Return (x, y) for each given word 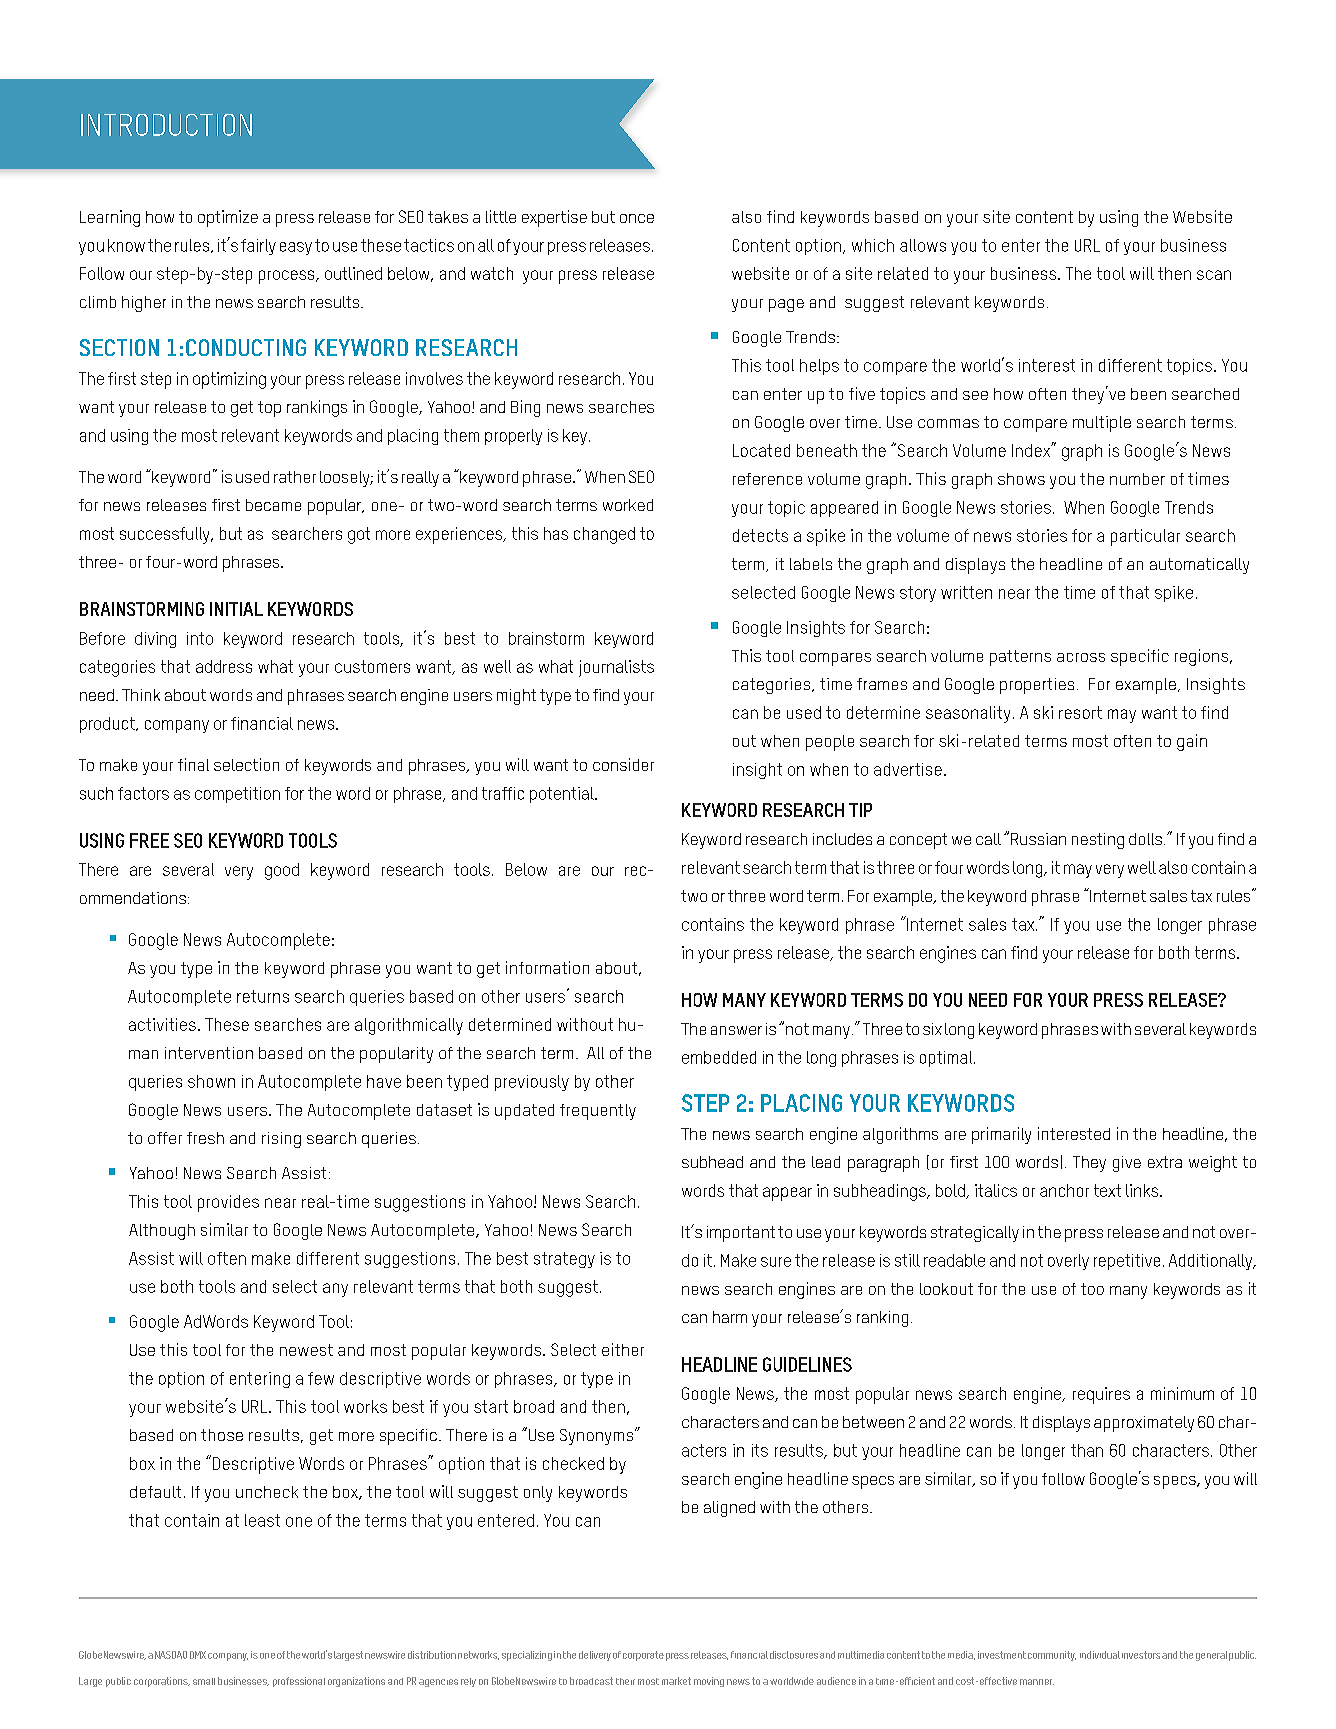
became (273, 505)
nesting (1098, 841)
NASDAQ (171, 1655)
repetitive (1127, 1262)
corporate (643, 1656)
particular (1145, 537)
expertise (554, 218)
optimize (228, 218)
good (282, 871)
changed (604, 535)
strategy (564, 1260)
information (547, 967)
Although (162, 1232)
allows (923, 245)
